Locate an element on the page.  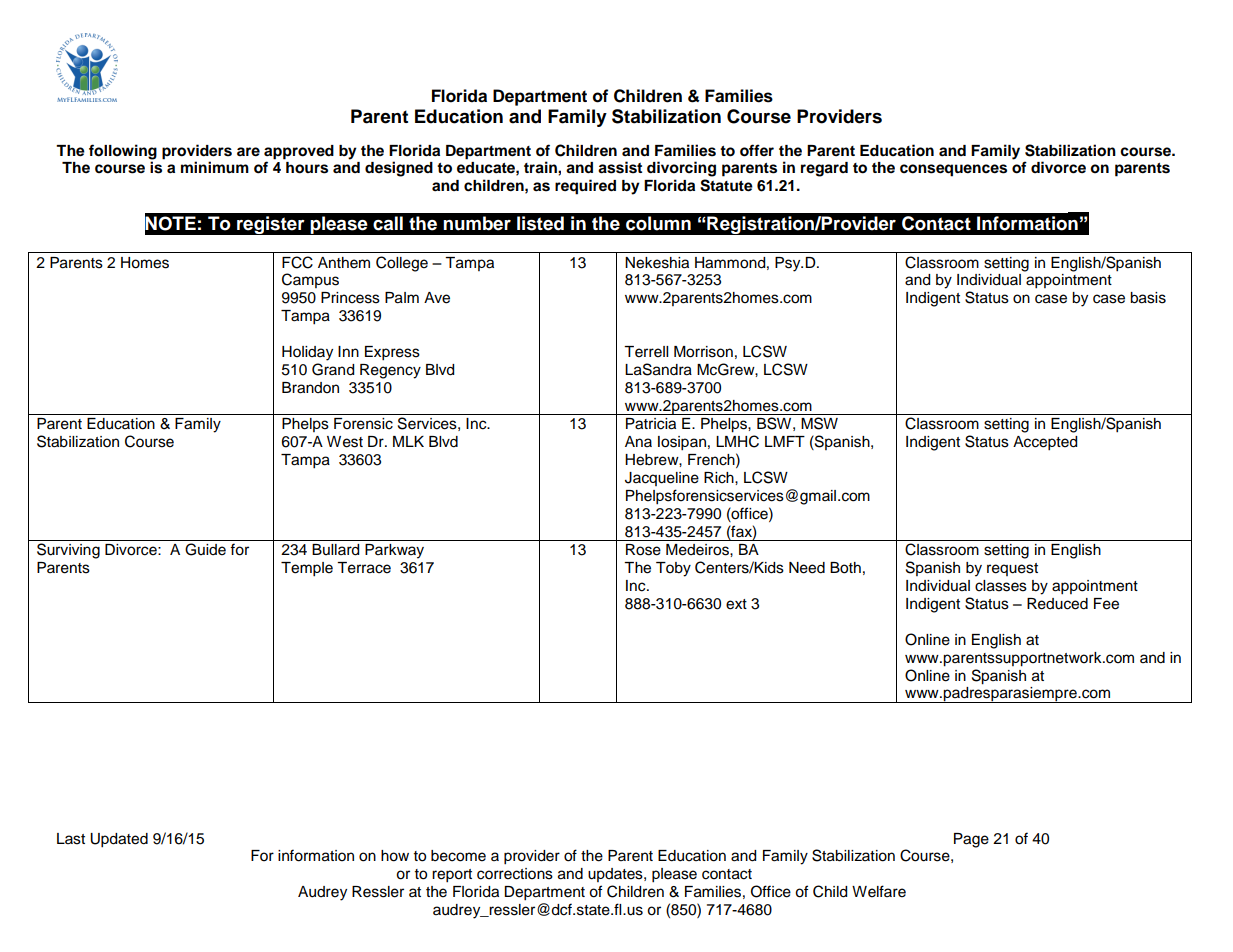
Last is located at coordinates (71, 839).
